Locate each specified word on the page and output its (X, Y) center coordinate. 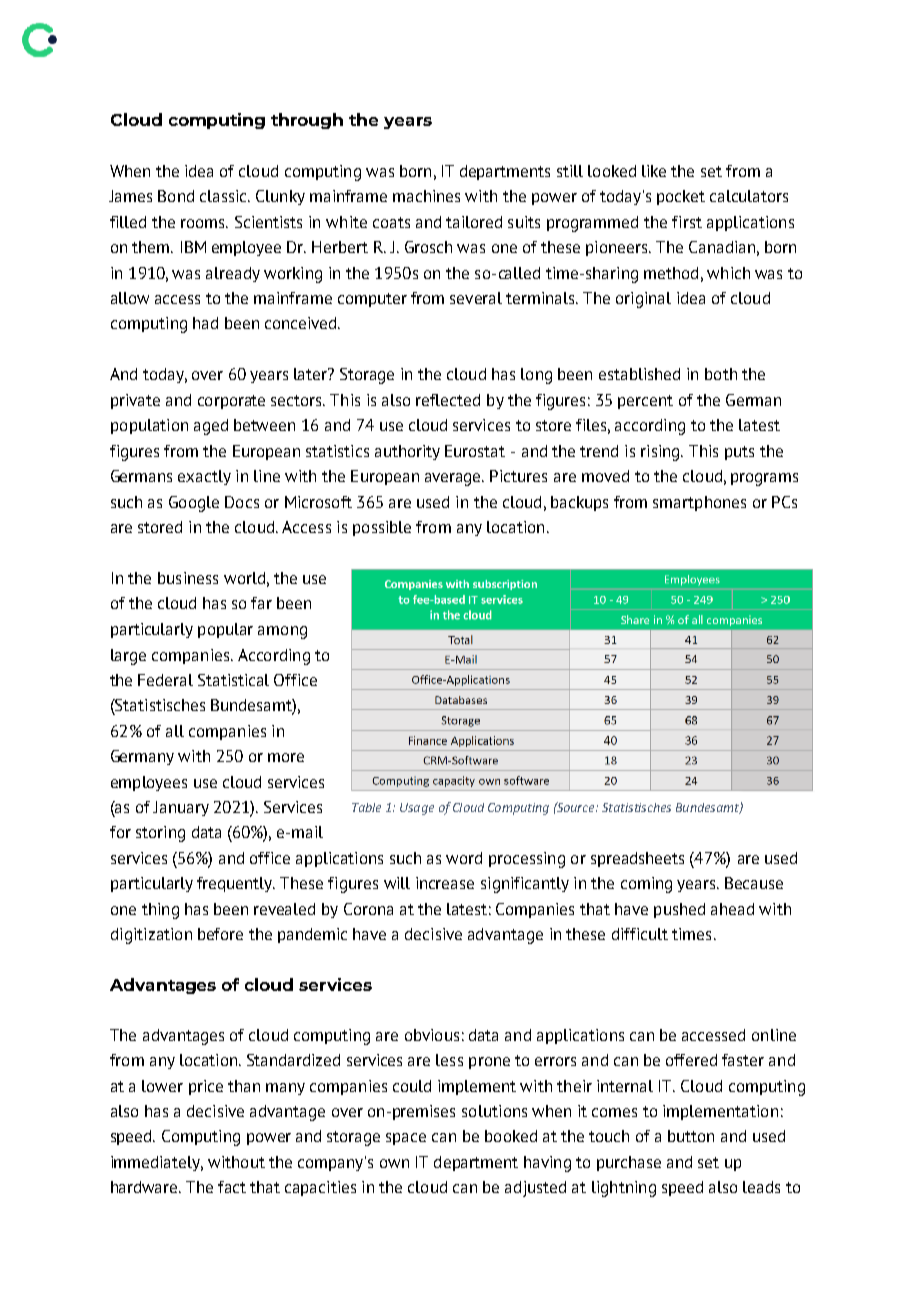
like (654, 171)
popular (225, 630)
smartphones (699, 503)
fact (232, 1187)
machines (426, 196)
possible (382, 528)
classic (224, 196)
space (406, 1139)
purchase (629, 1163)
